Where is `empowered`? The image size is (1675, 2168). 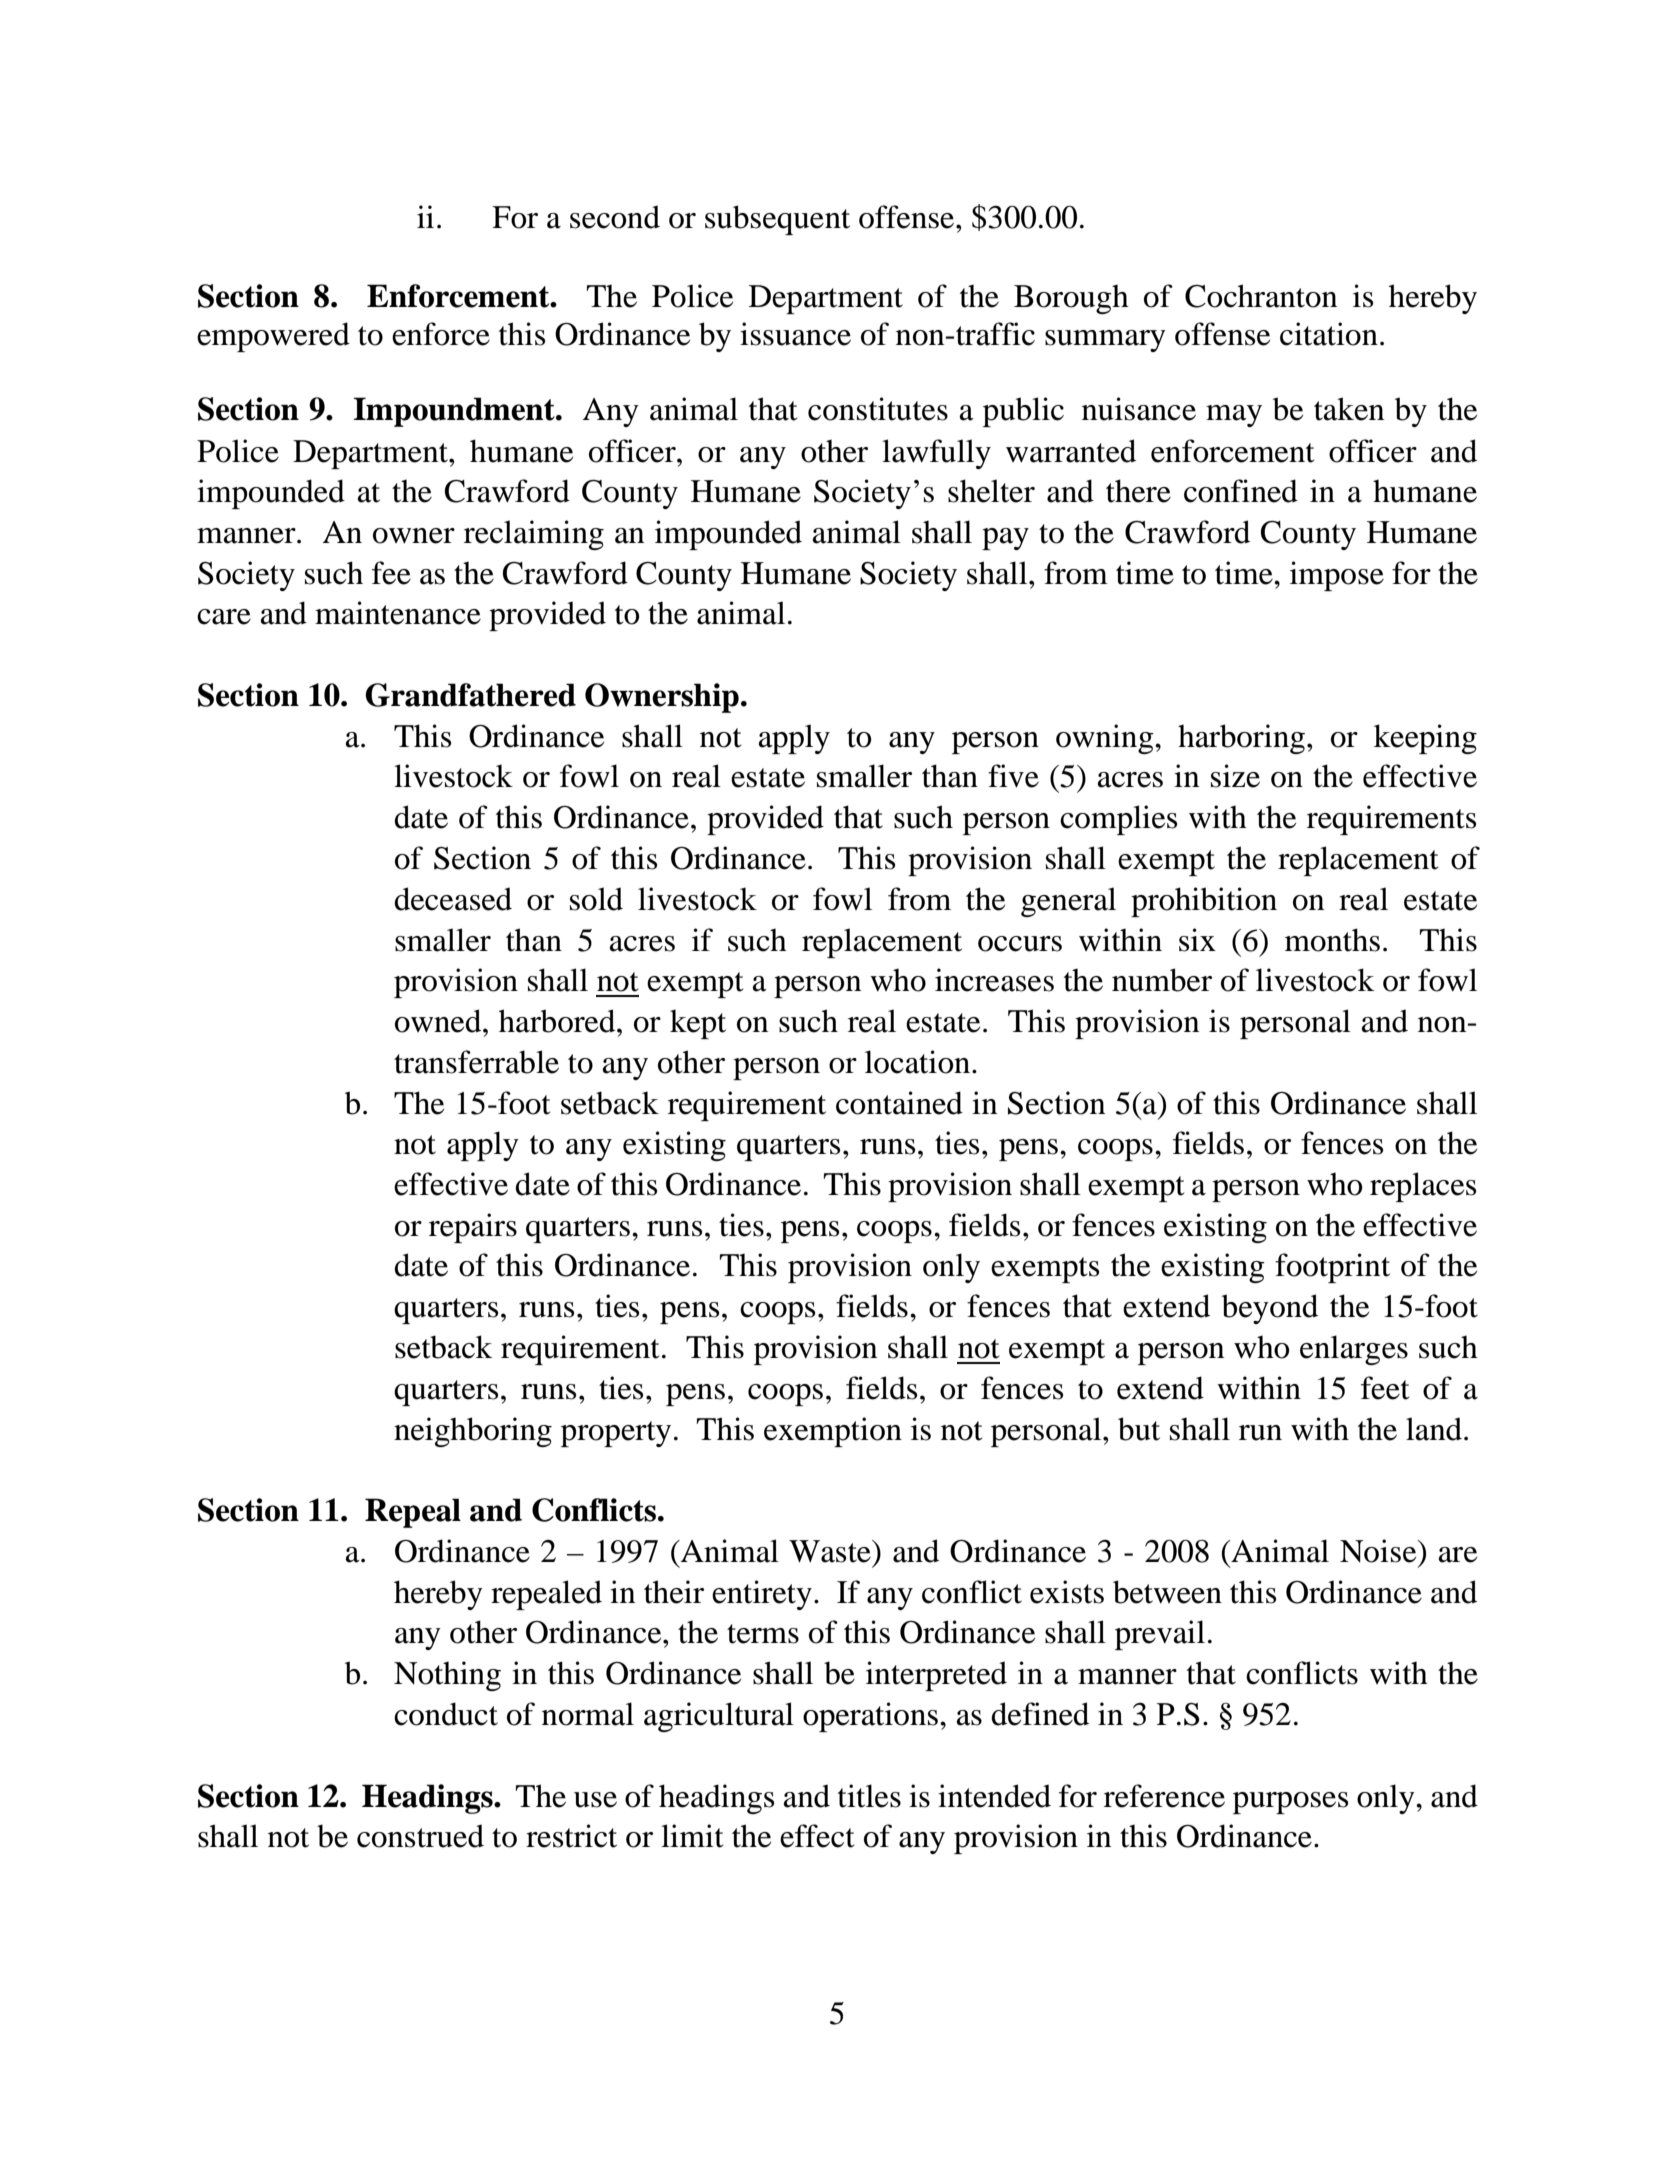
empowered is located at coordinates (273, 337).
